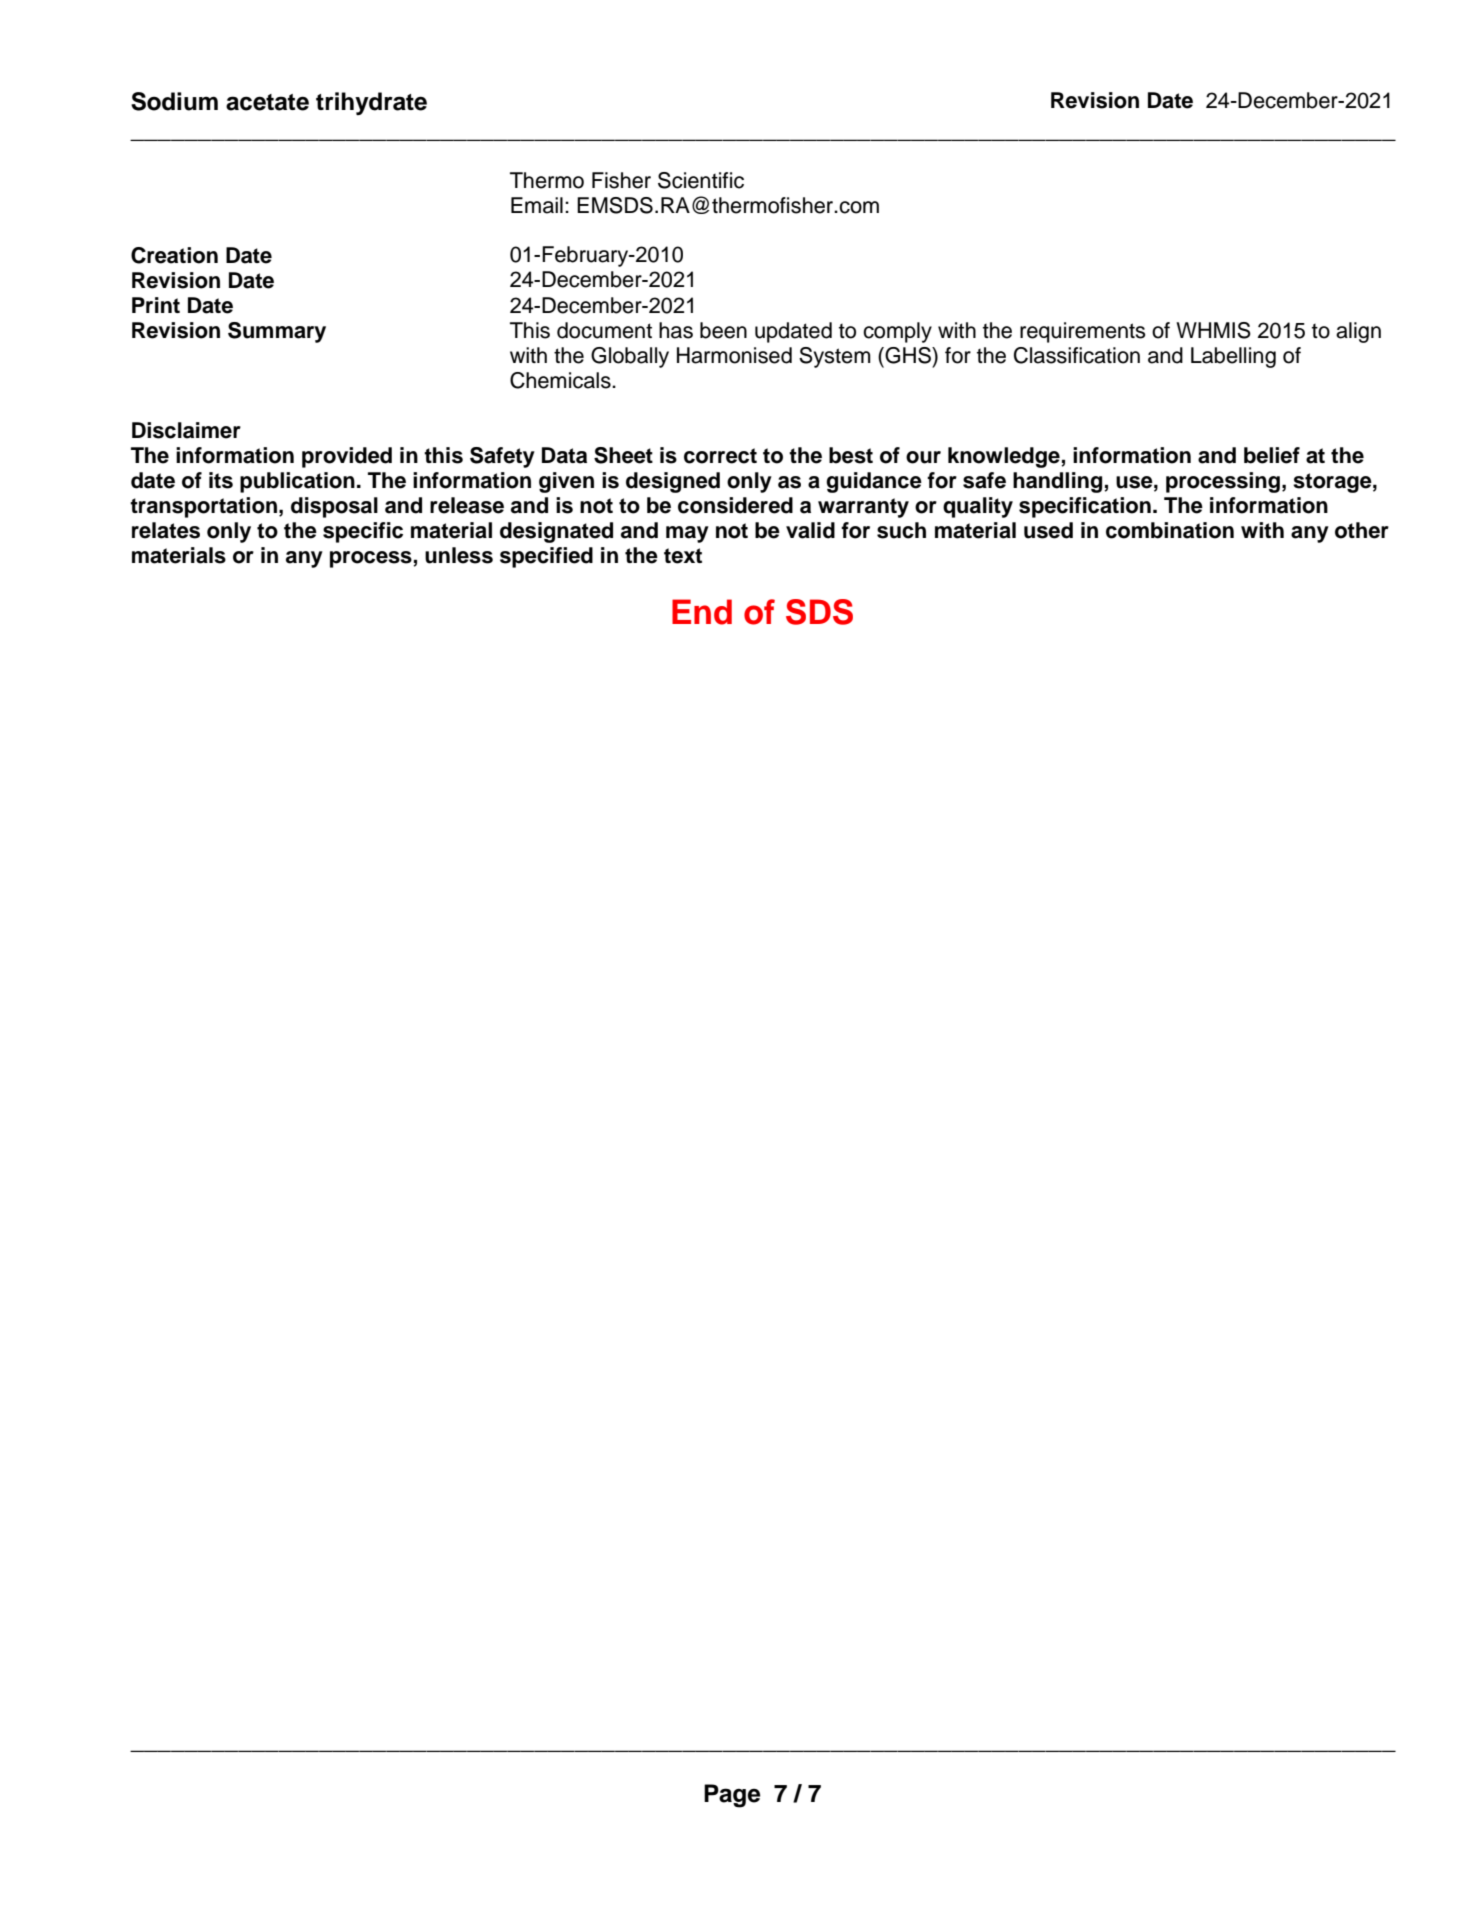 Image resolution: width=1483 pixels, height=1919 pixels. What do you see at coordinates (1083, 332) in the screenshot?
I see `requirements` at bounding box center [1083, 332].
